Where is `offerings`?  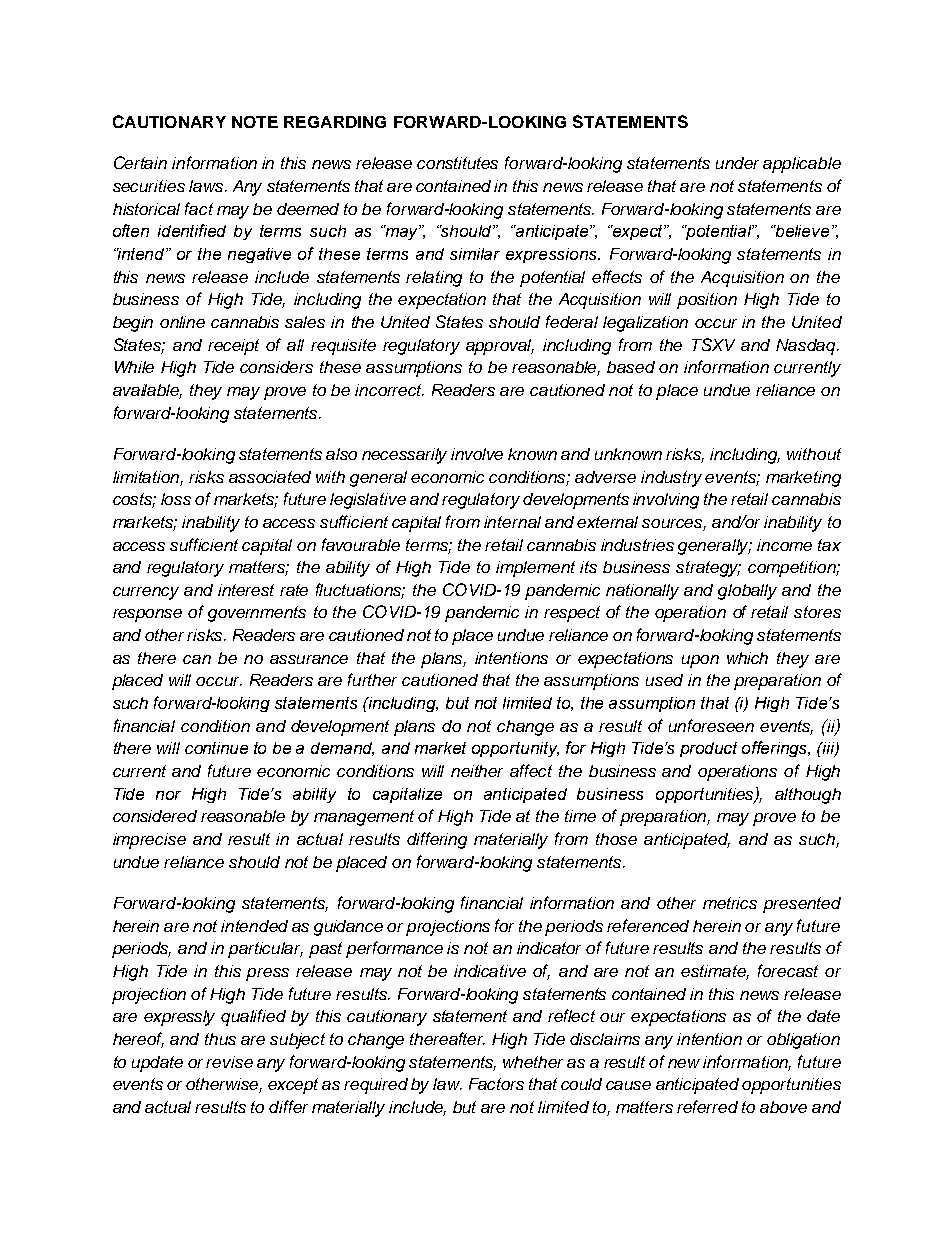 offerings is located at coordinates (776, 749).
